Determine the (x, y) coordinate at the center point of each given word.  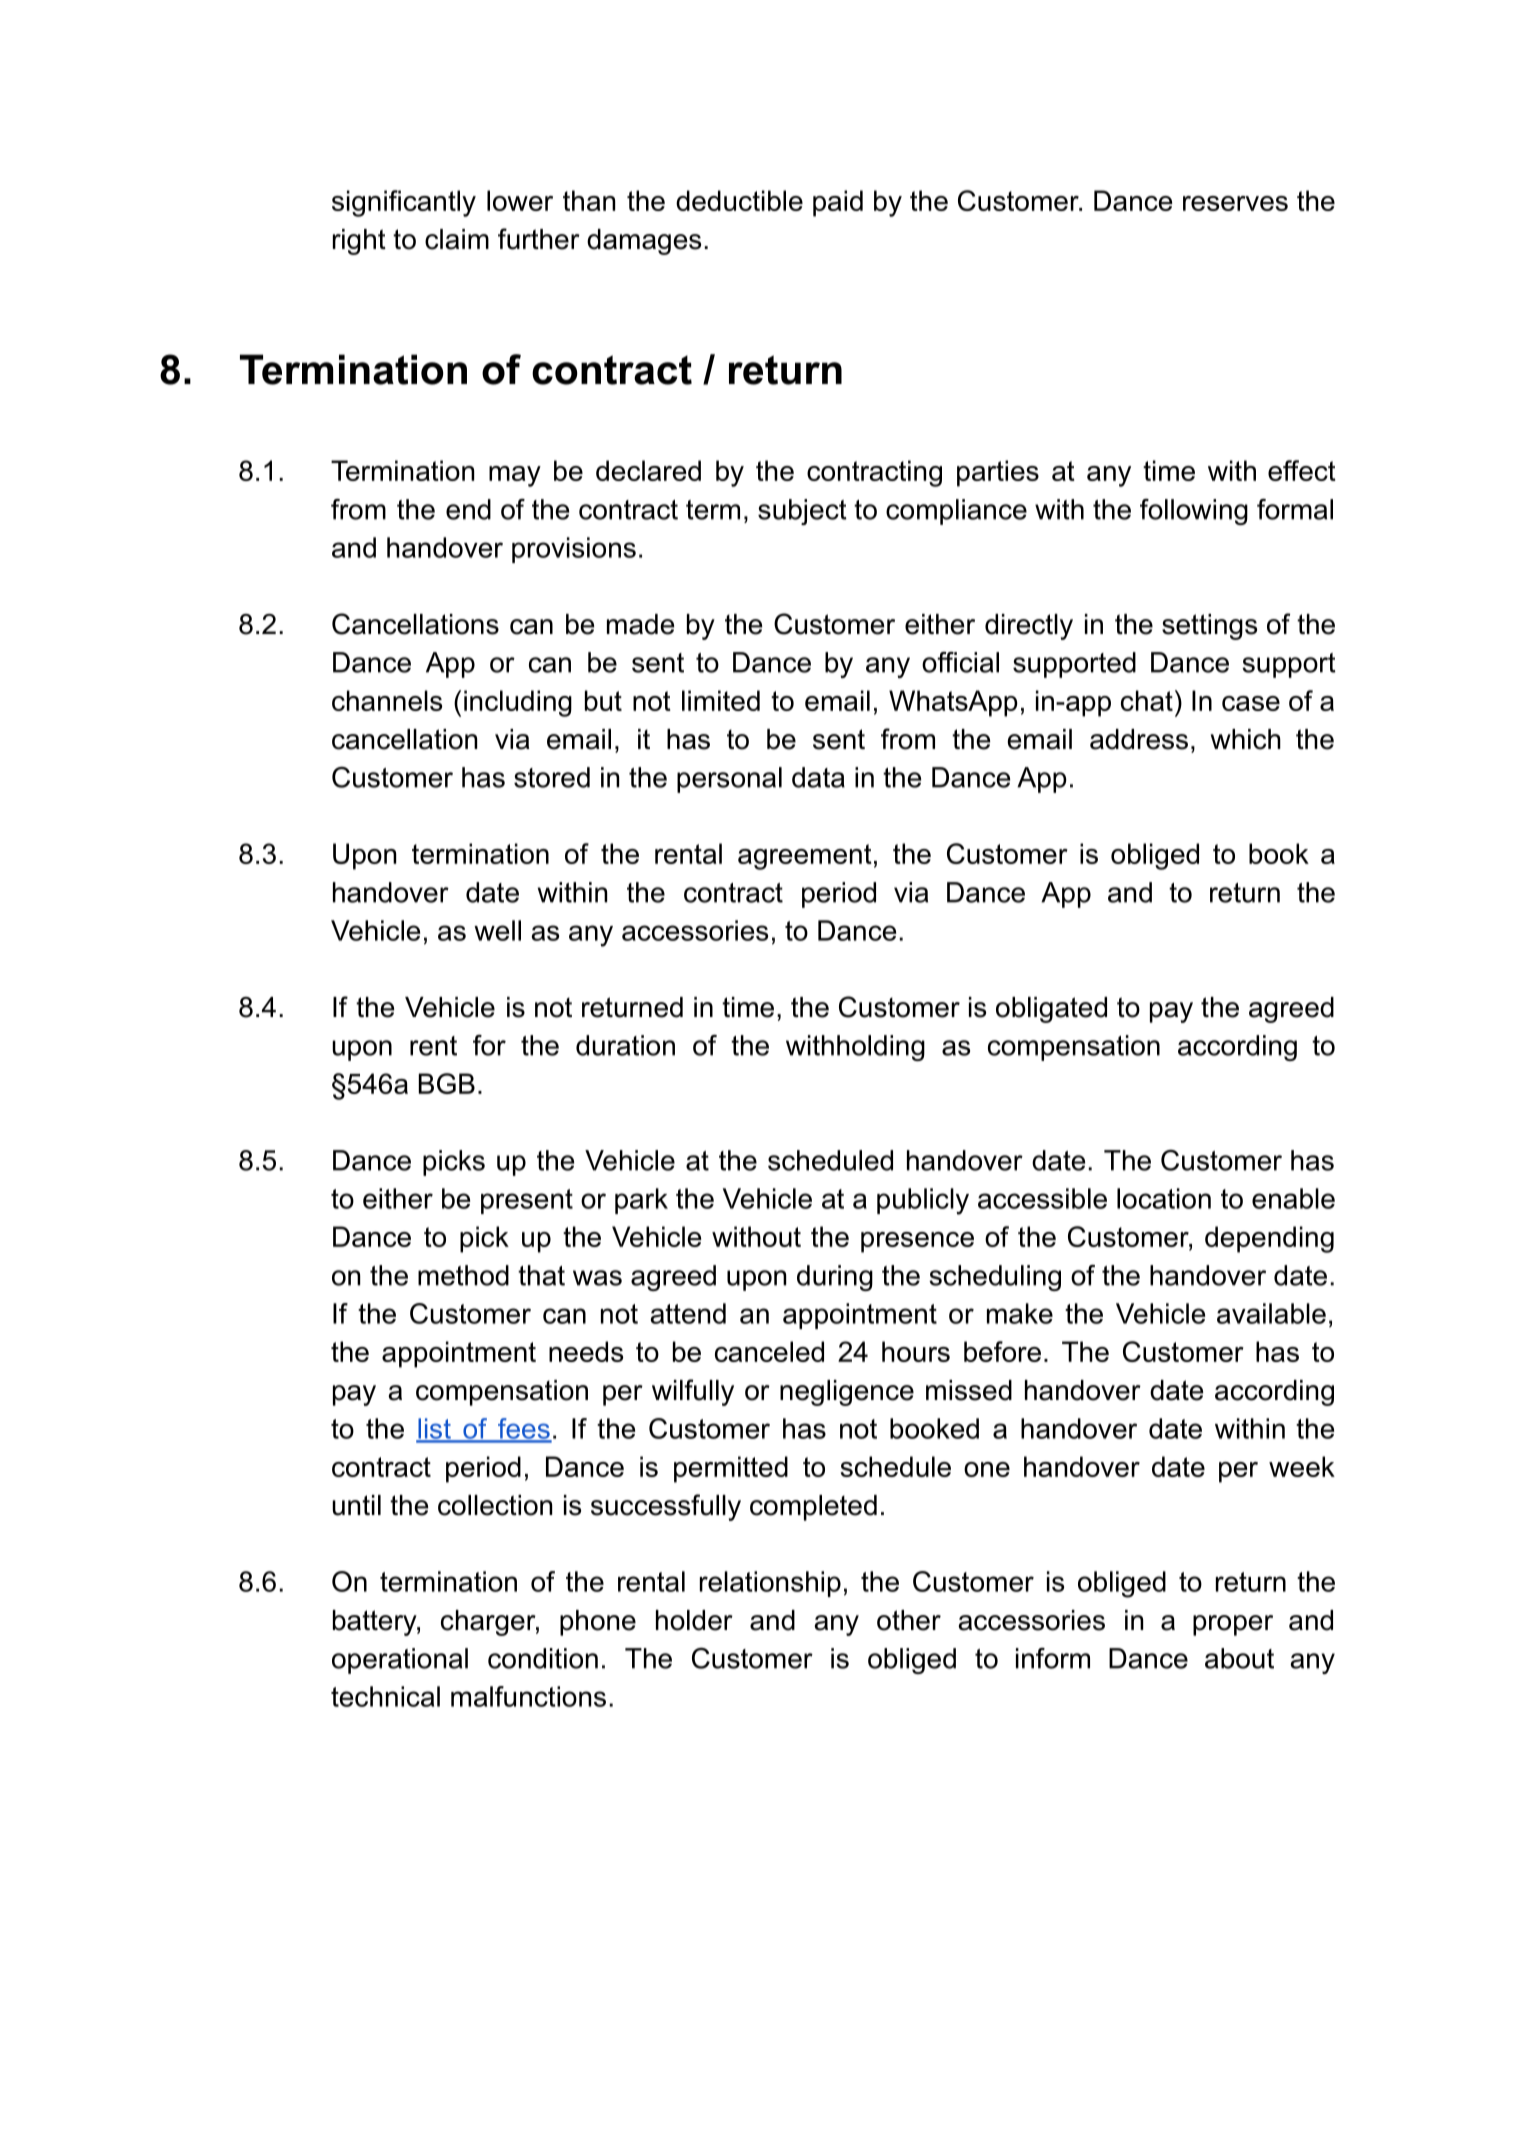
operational (400, 1661)
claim (457, 239)
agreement (805, 857)
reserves (1235, 203)
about (1239, 1658)
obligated (1051, 1010)
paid (838, 203)
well (497, 930)
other (909, 1620)
